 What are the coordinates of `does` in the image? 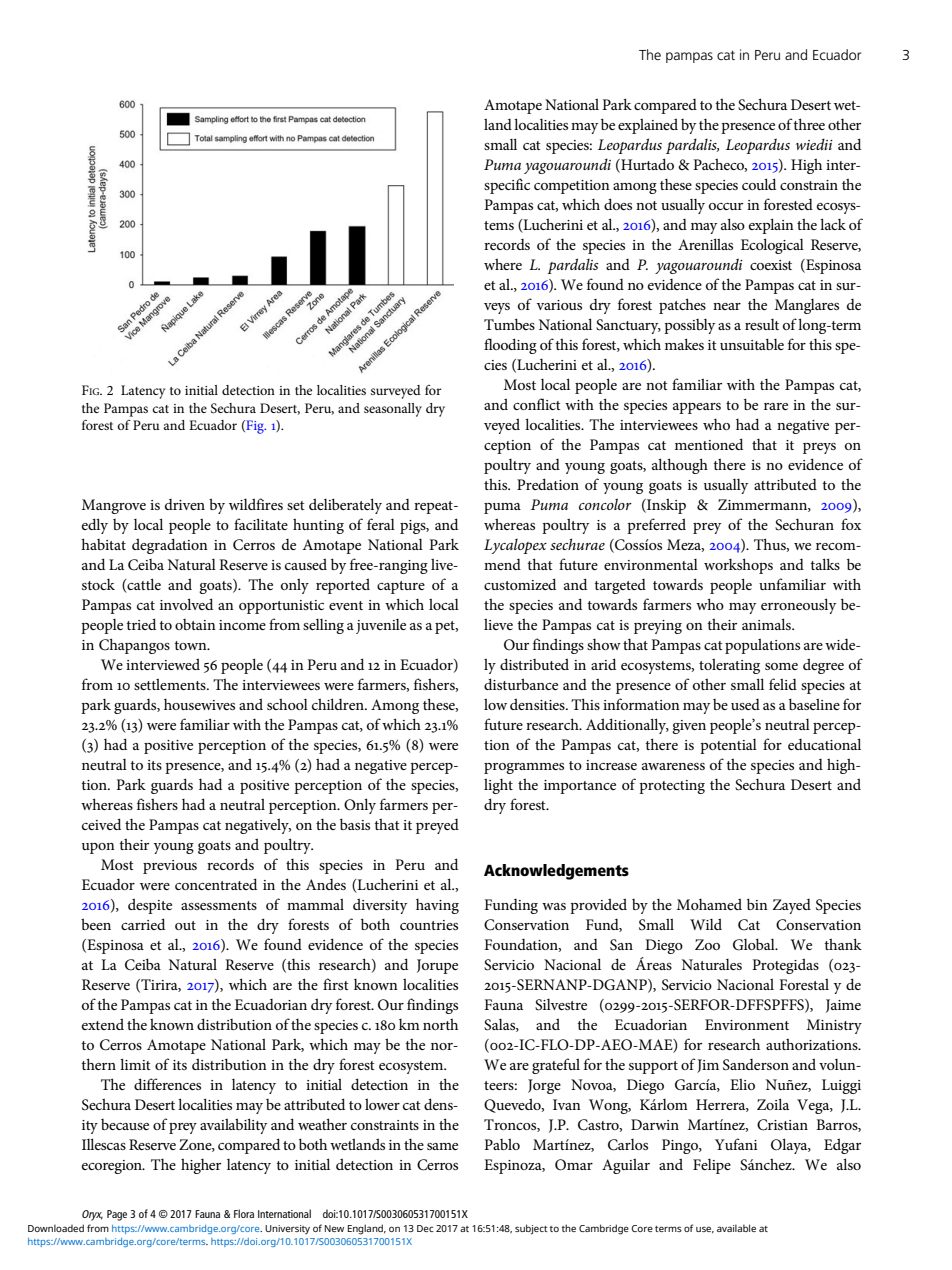 It's located at (618, 204).
